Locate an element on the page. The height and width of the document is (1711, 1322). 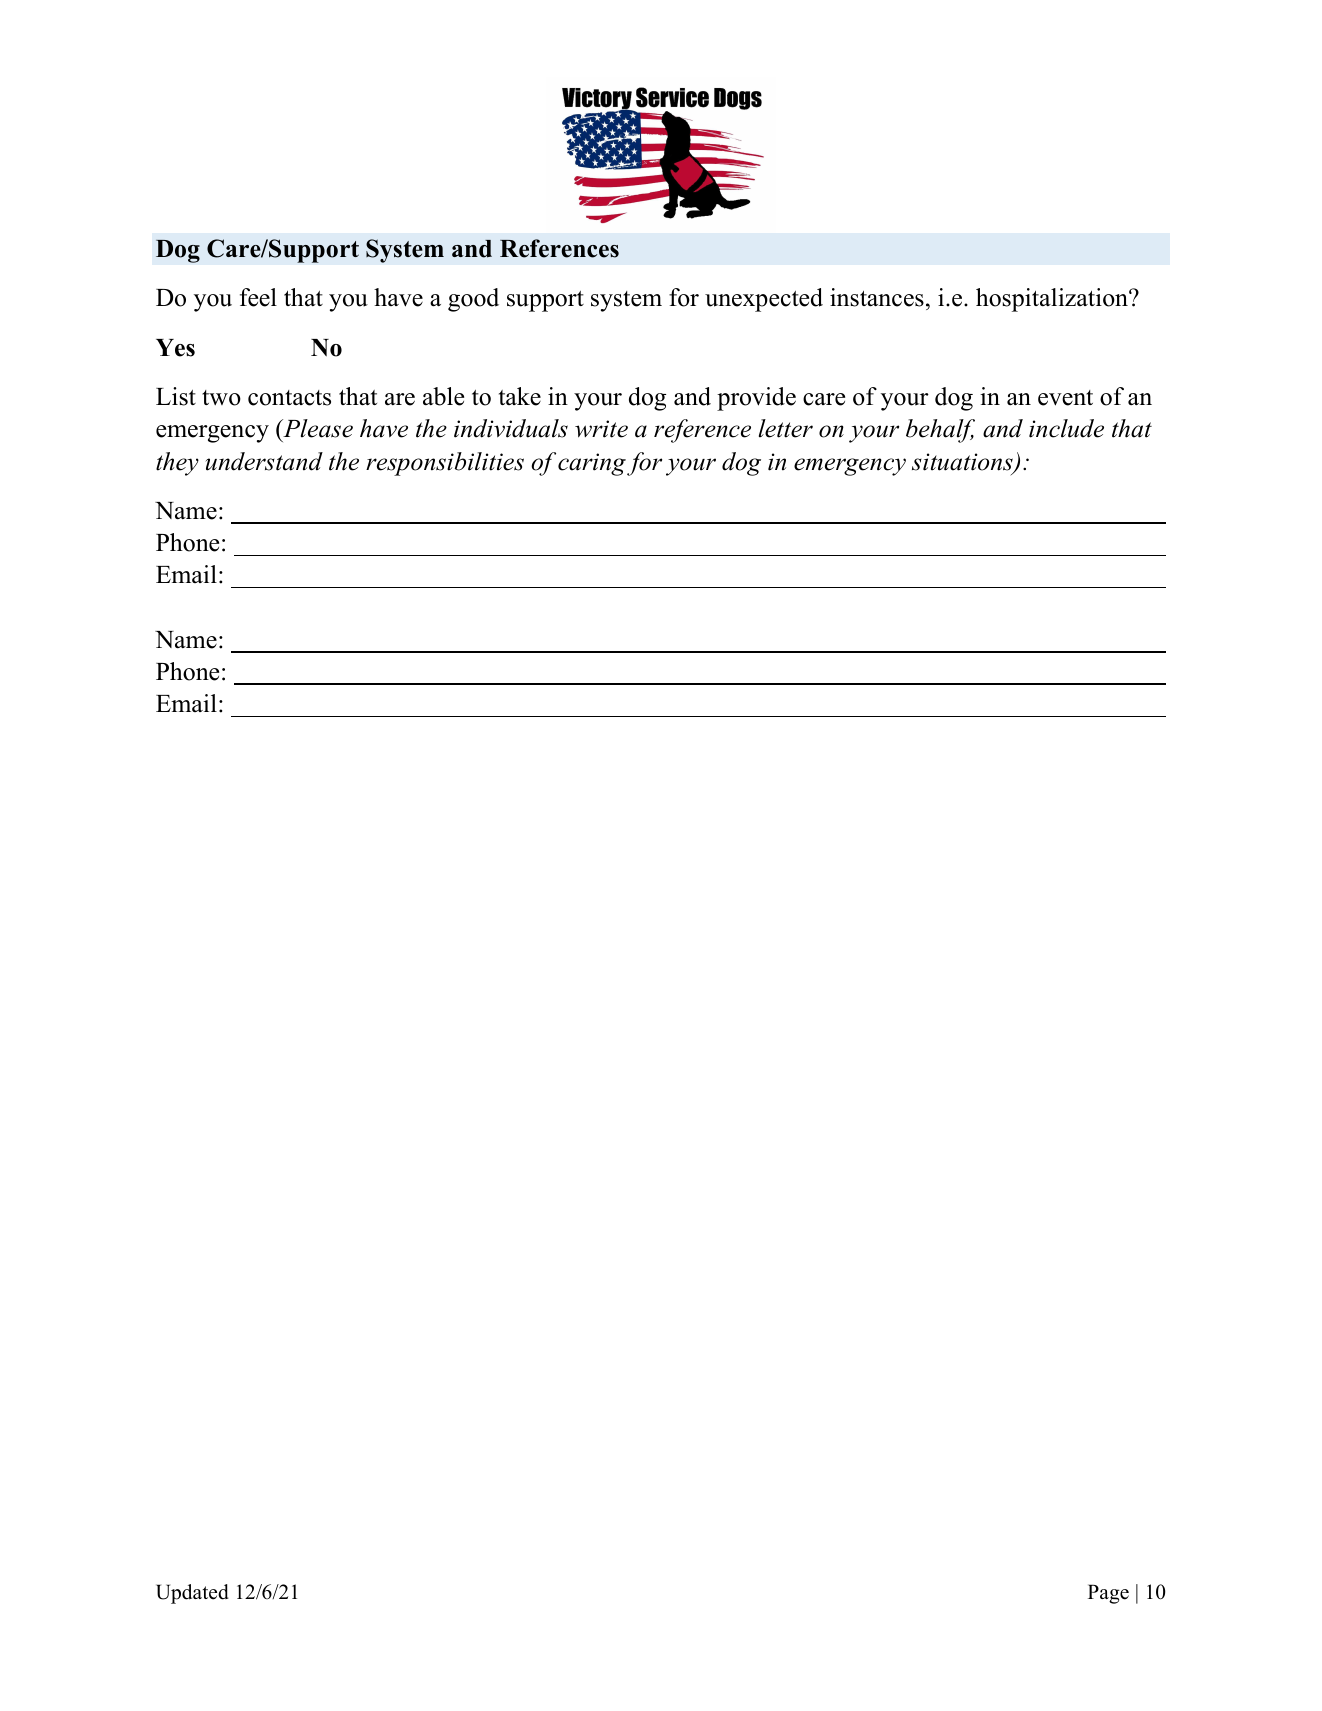
Updated is located at coordinates (192, 1594).
